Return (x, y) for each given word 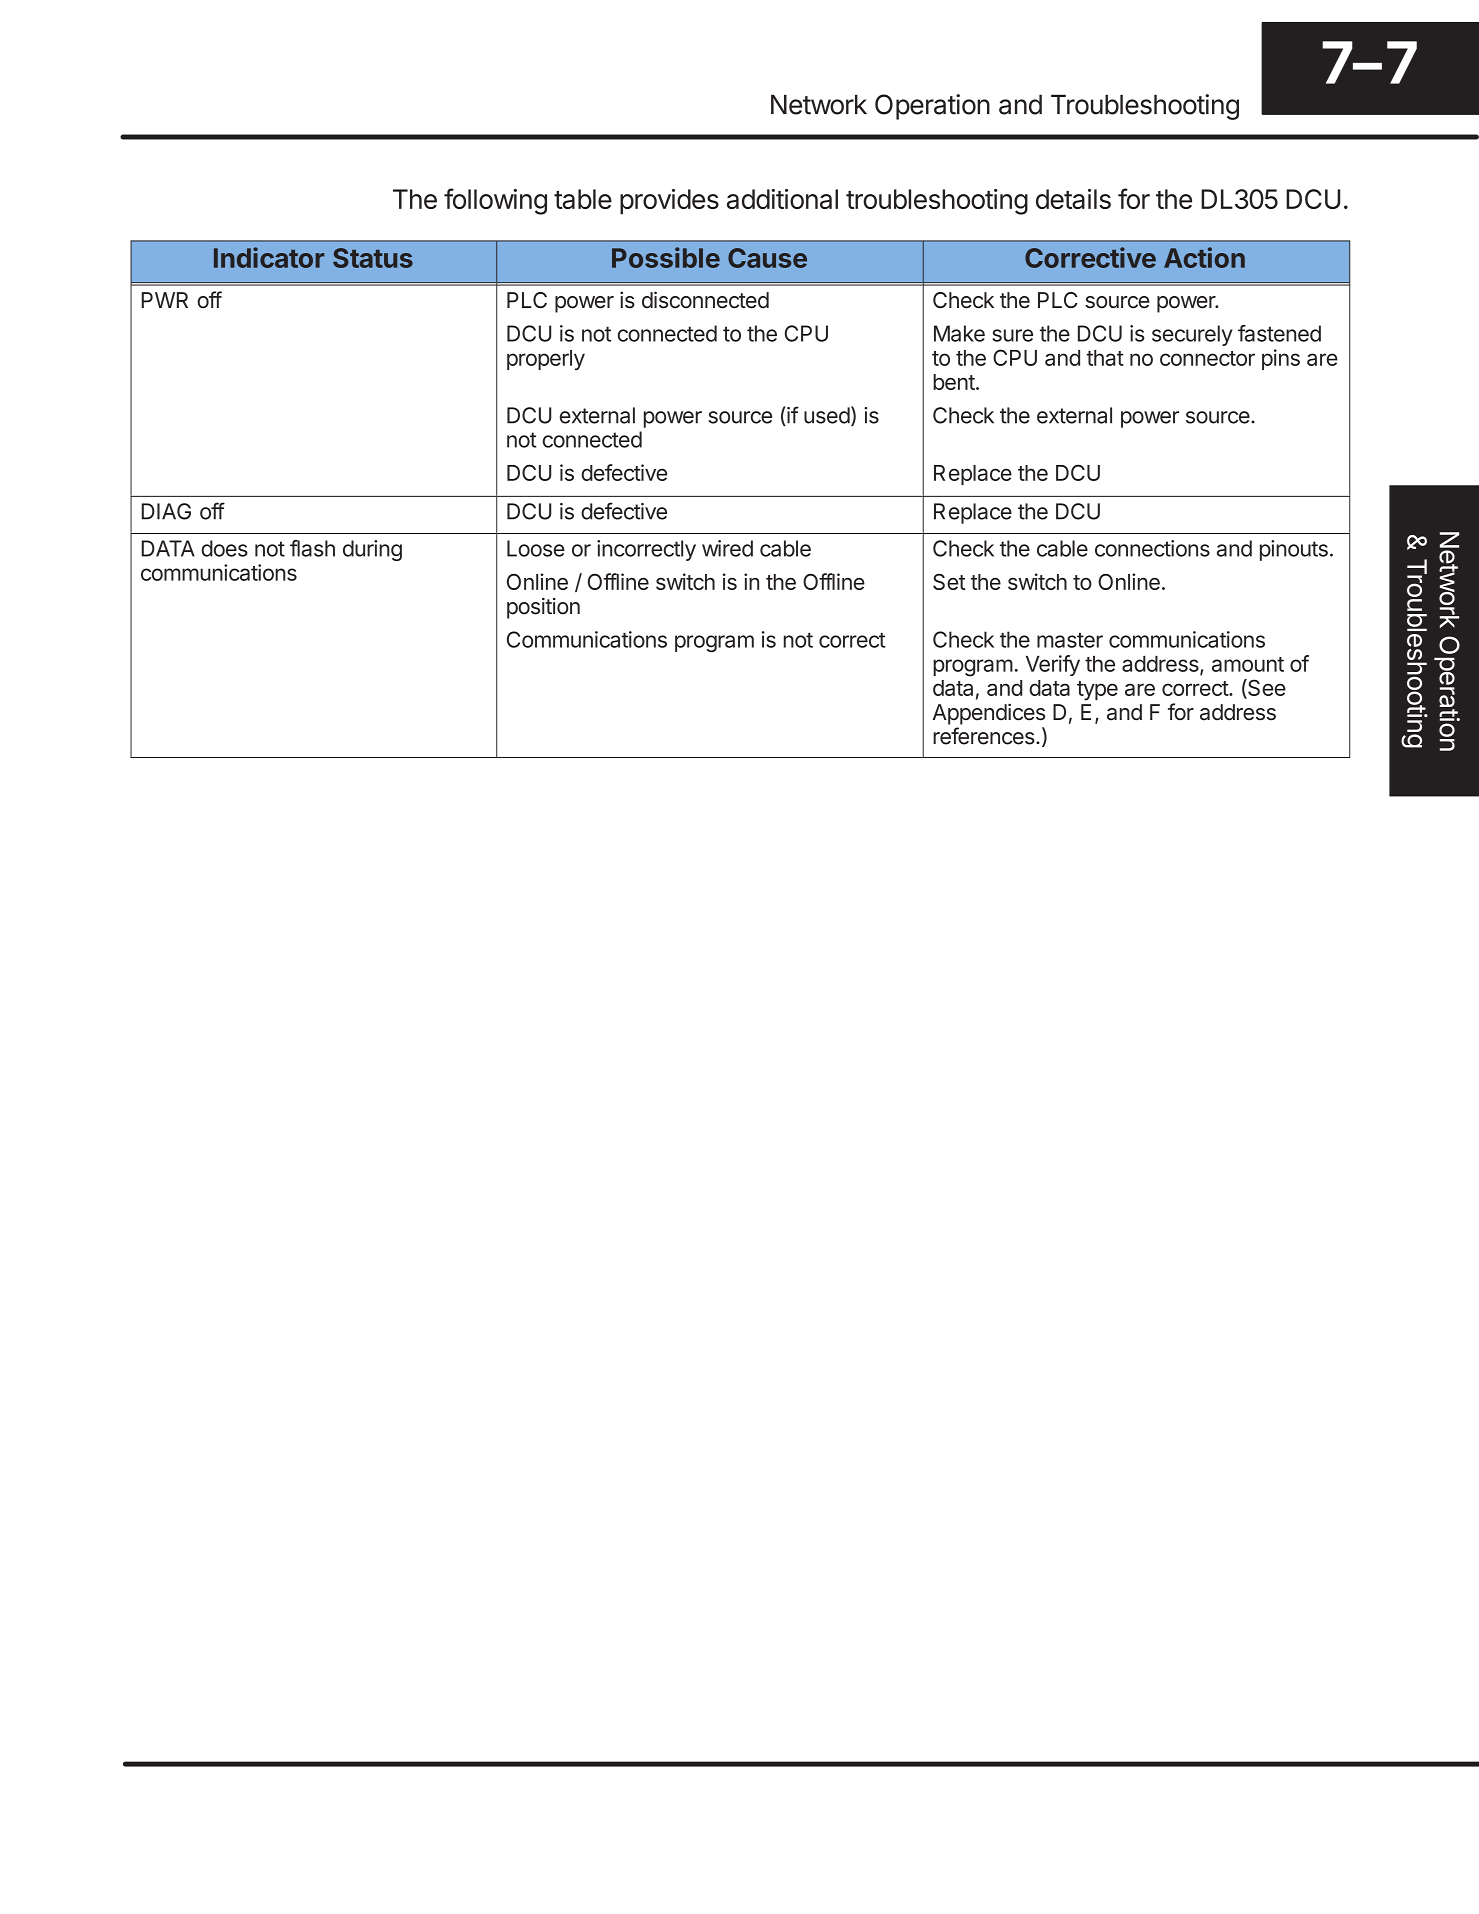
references (984, 736)
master (1070, 640)
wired (727, 548)
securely (1192, 335)
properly (546, 360)
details (1073, 199)
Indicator (269, 257)
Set (949, 582)
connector (1207, 358)
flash (312, 548)
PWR (165, 300)
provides (669, 202)
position (543, 608)
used (827, 415)
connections (1152, 548)
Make (959, 333)
